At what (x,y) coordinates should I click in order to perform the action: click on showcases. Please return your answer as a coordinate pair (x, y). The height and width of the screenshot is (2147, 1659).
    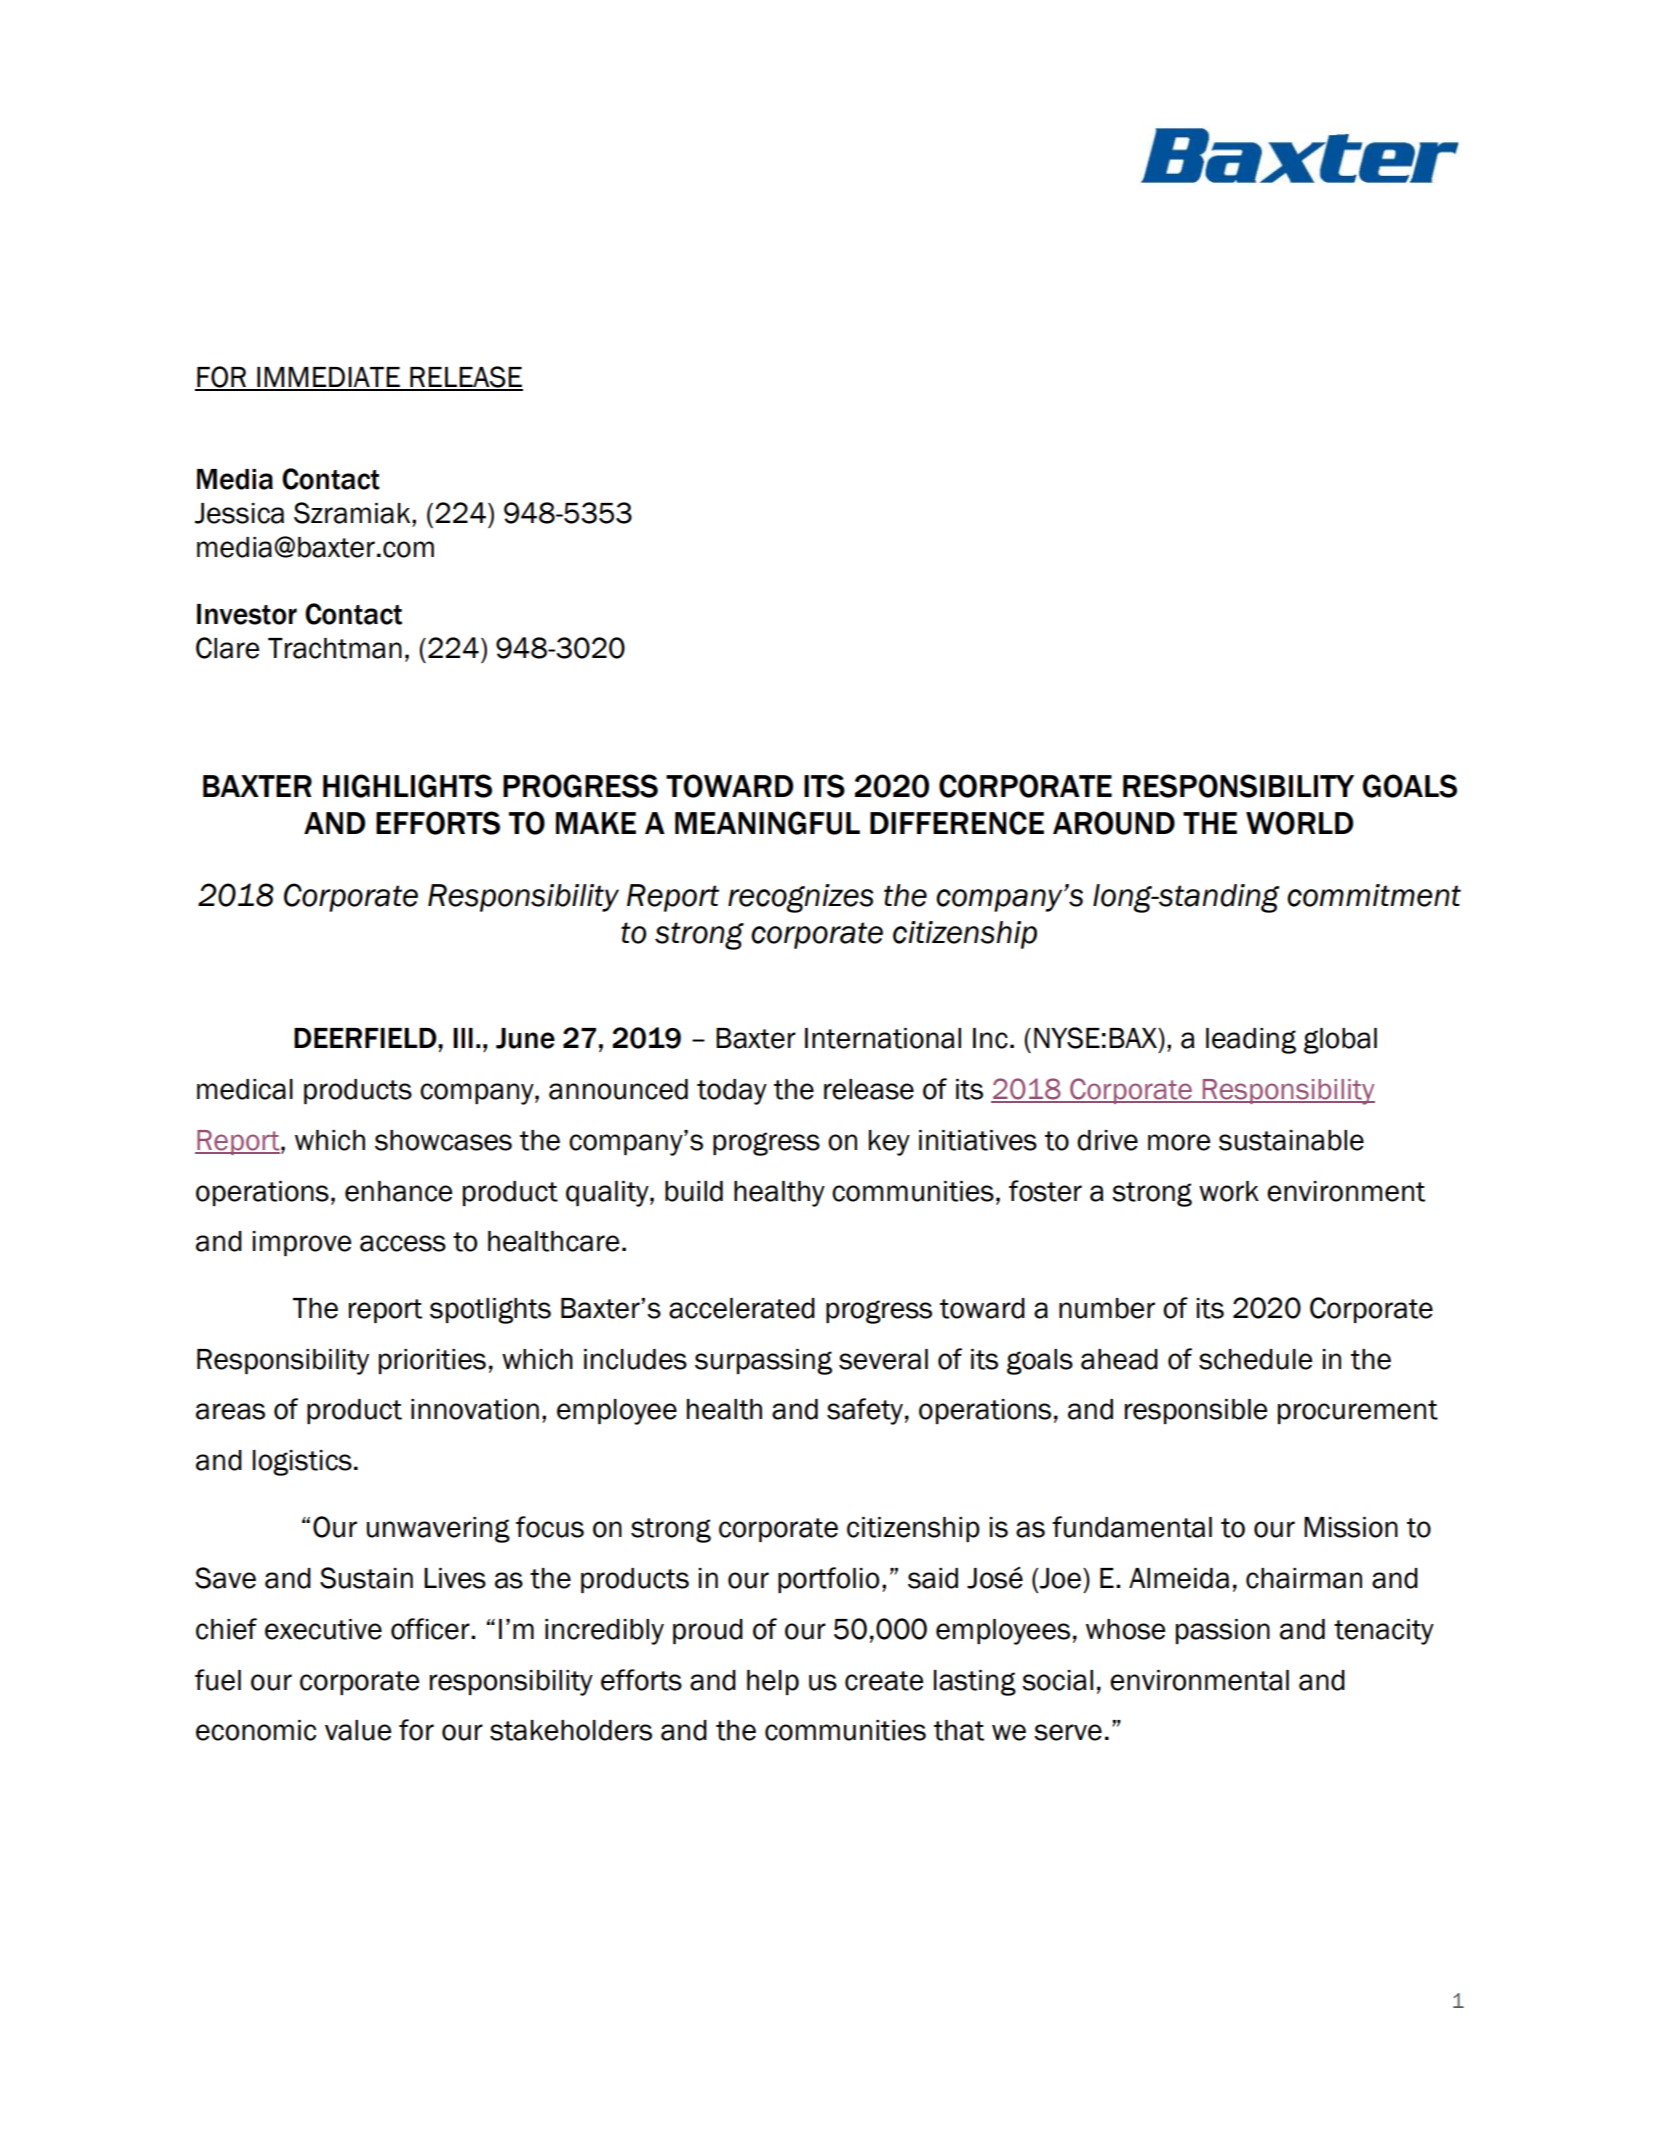
    Looking at the image, I should click on (443, 1140).
